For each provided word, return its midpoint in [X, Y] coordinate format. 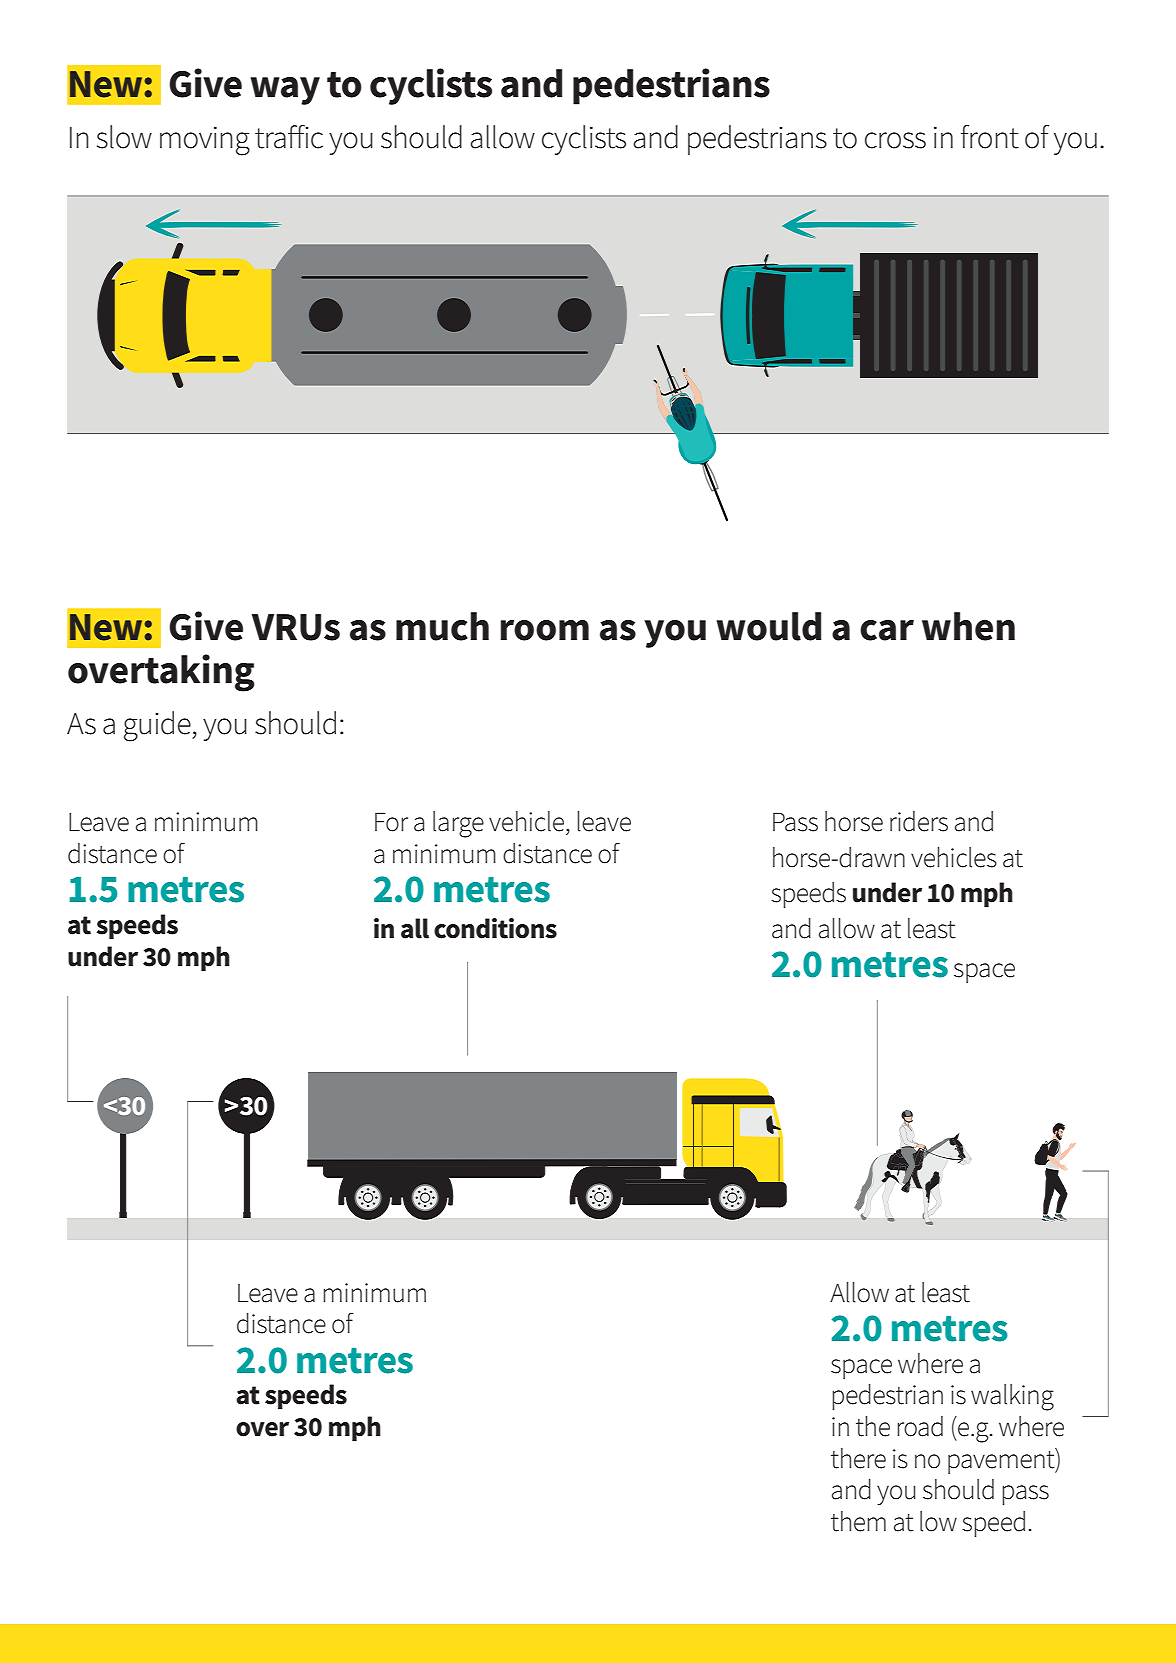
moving [205, 141]
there [858, 1458]
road [920, 1426]
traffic [289, 137]
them [858, 1521]
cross [895, 140]
